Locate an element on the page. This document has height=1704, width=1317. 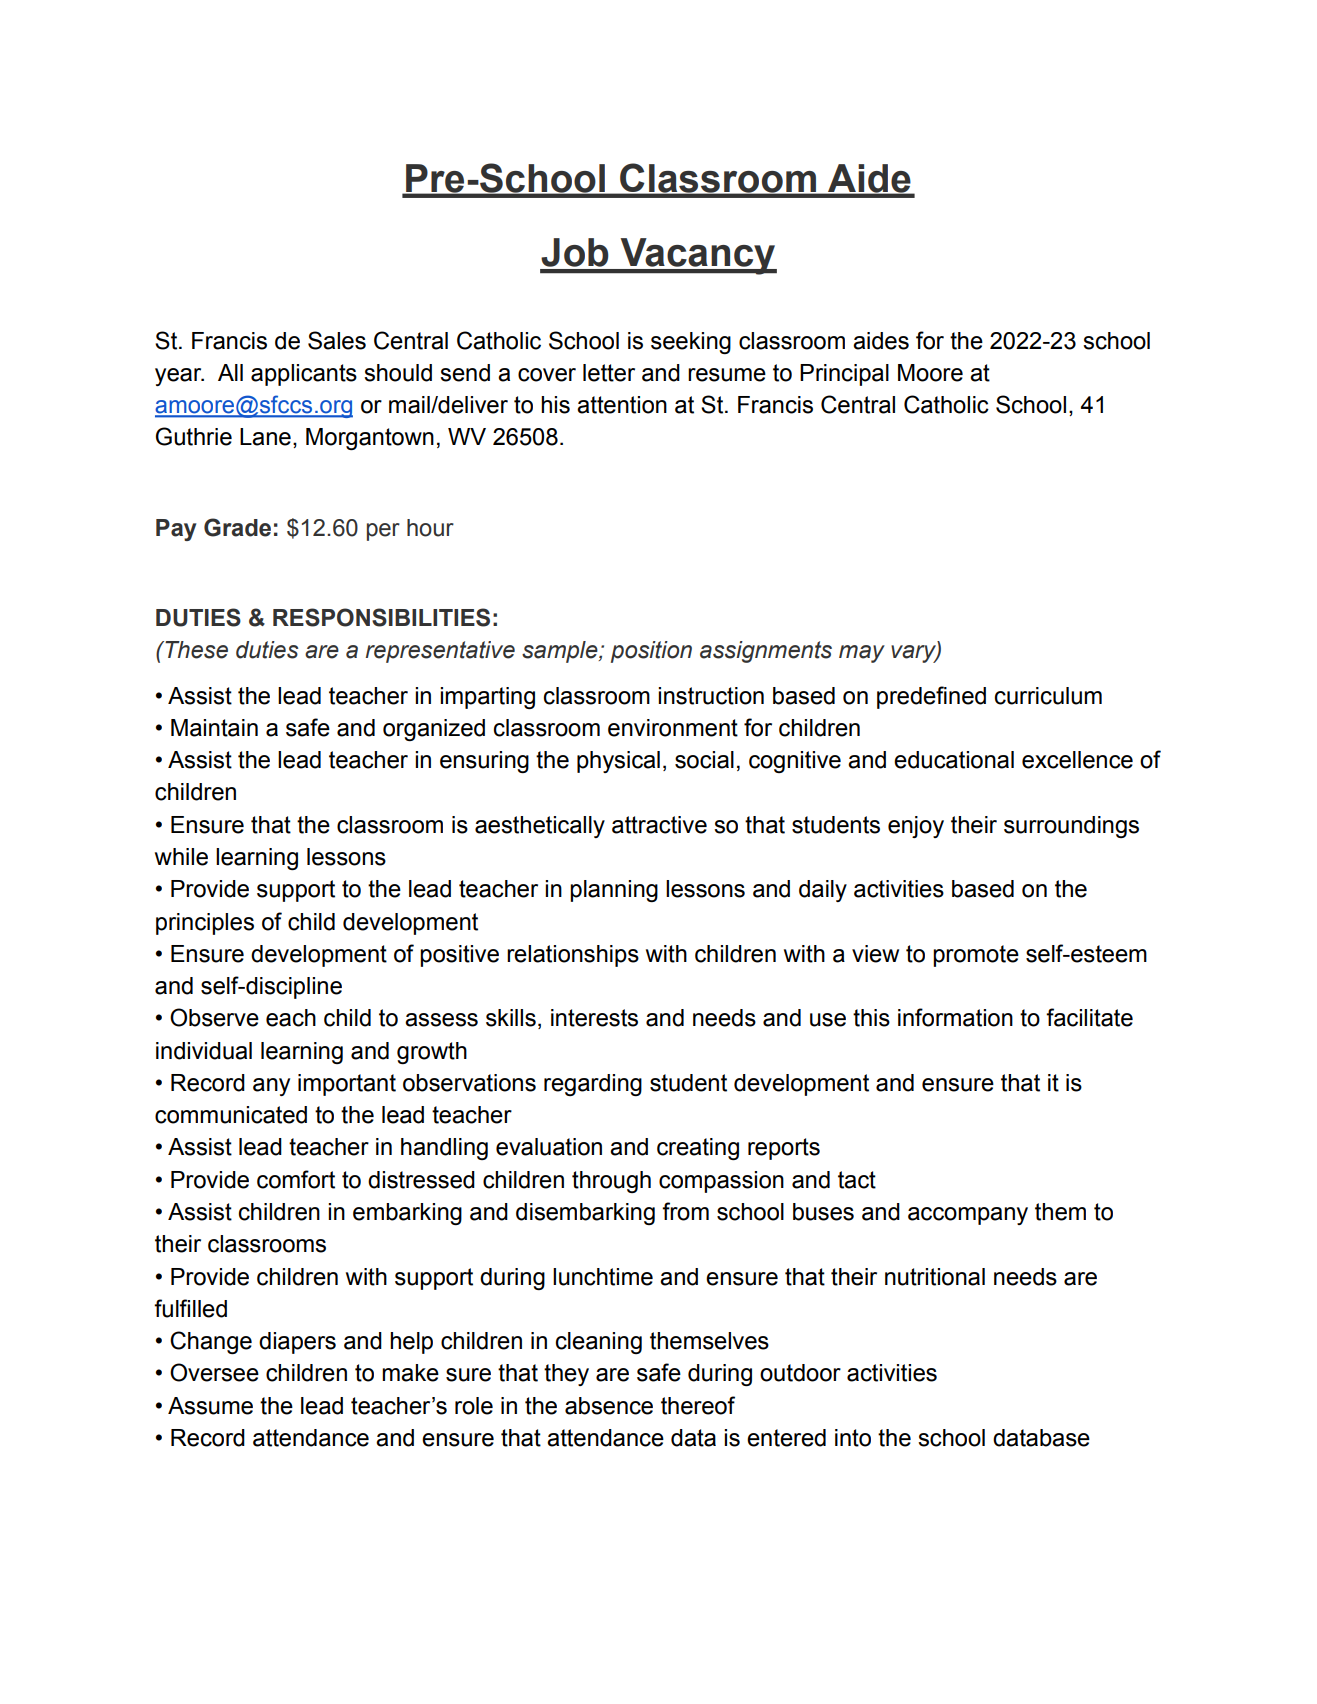
environment is located at coordinates (673, 728).
